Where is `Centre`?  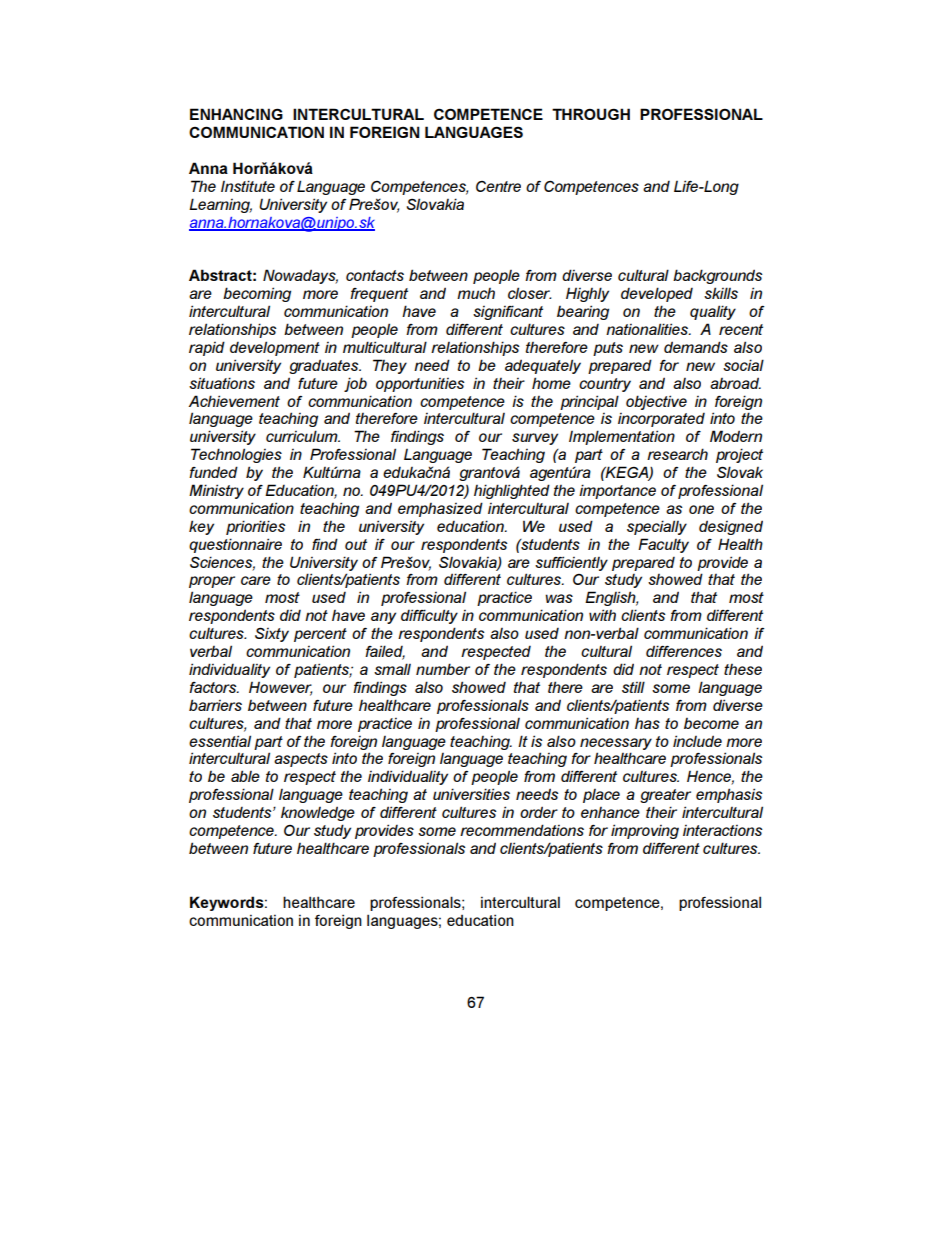 Centre is located at coordinates (498, 186).
